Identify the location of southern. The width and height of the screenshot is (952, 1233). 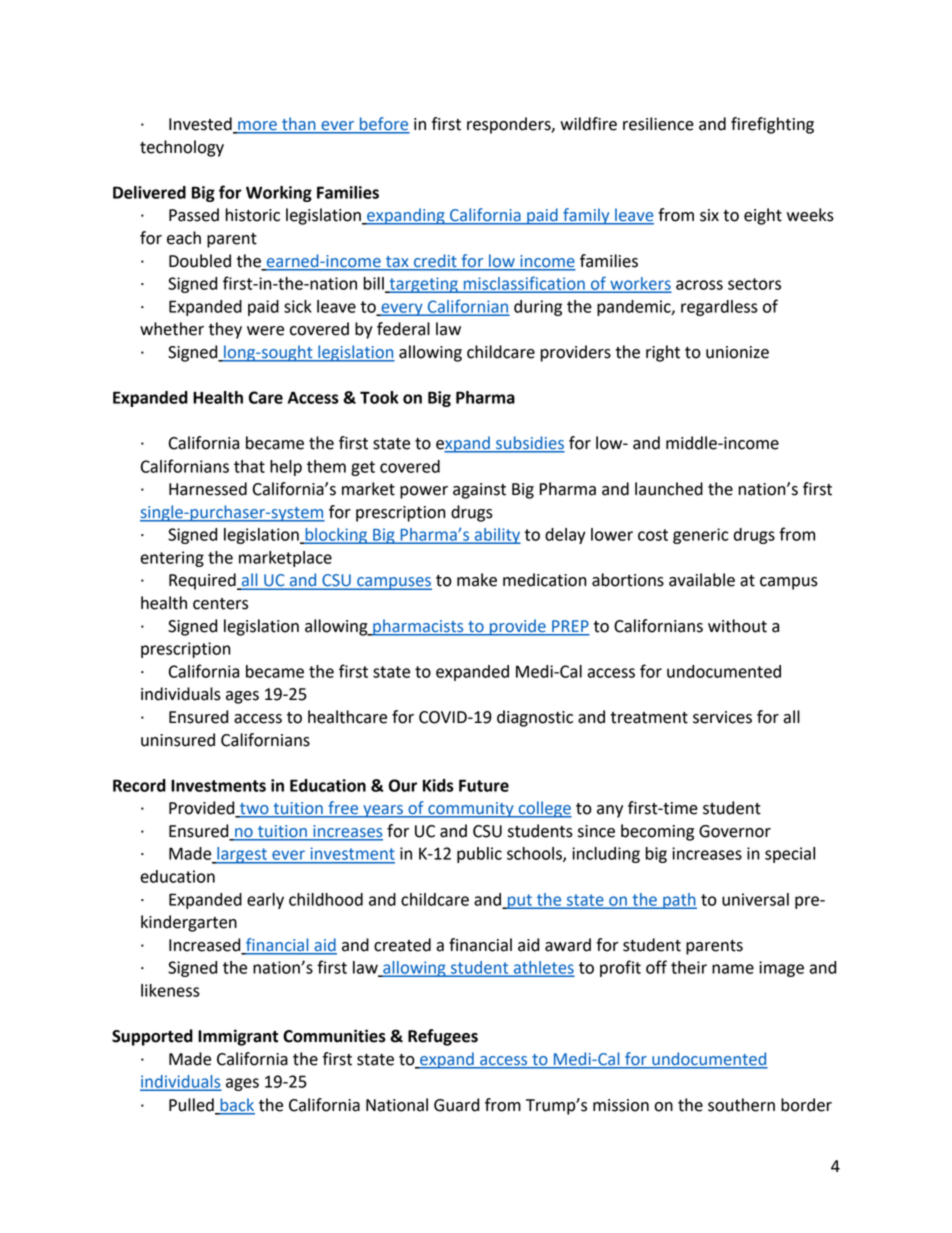
(741, 1105).
